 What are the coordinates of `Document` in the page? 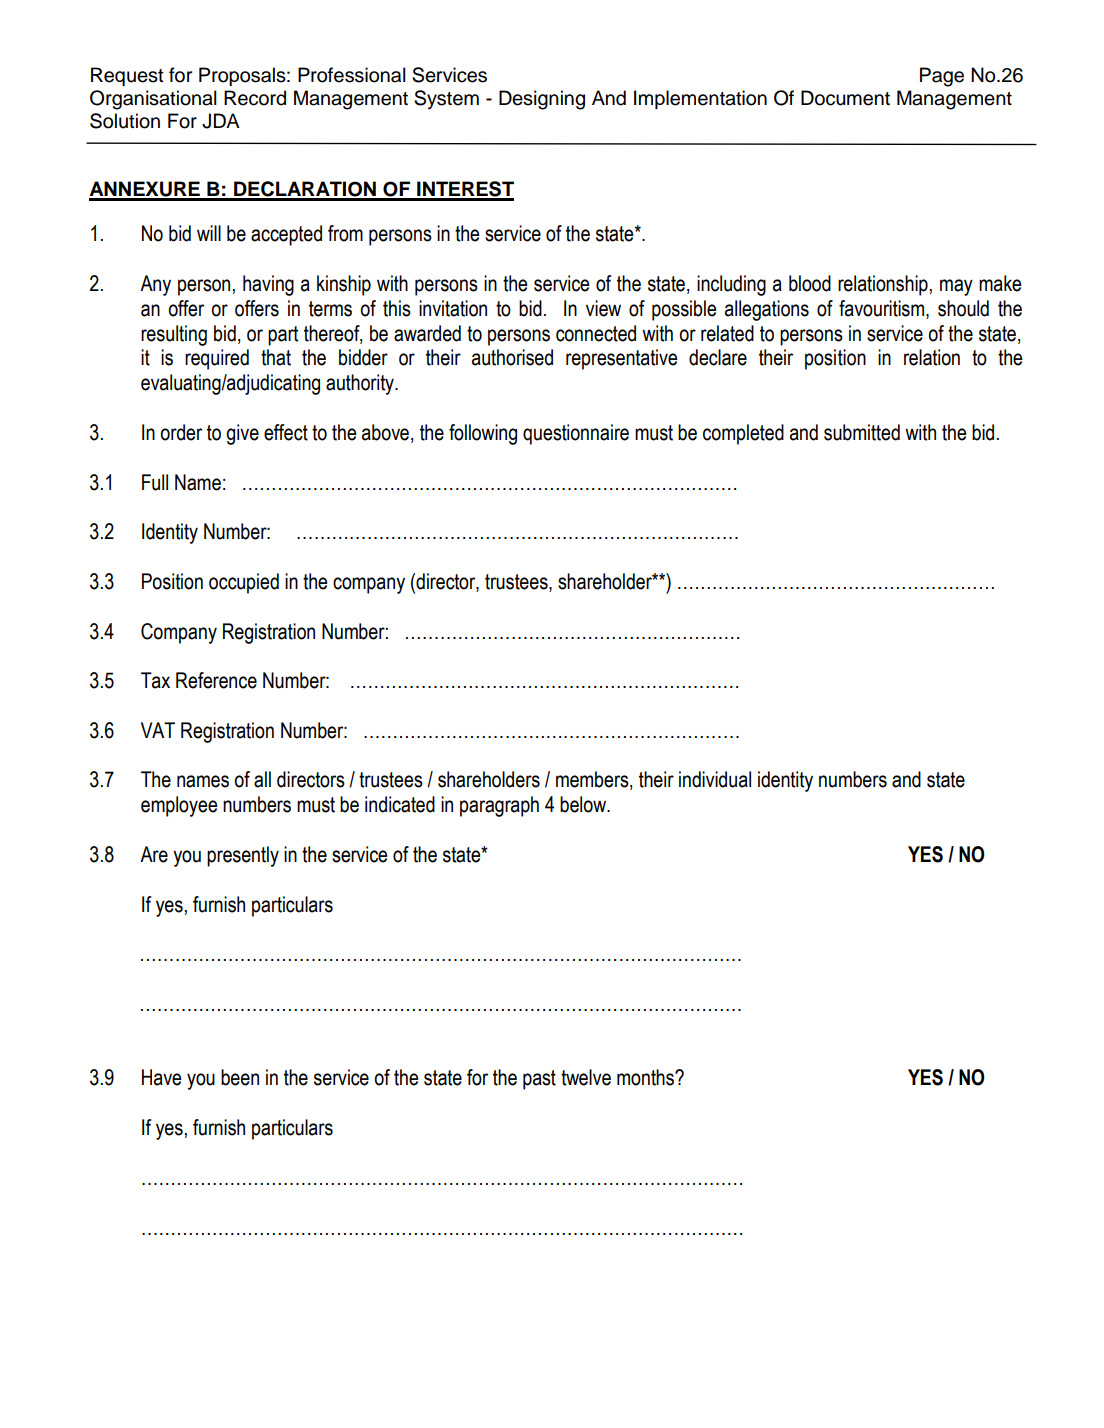 It's located at (845, 98).
